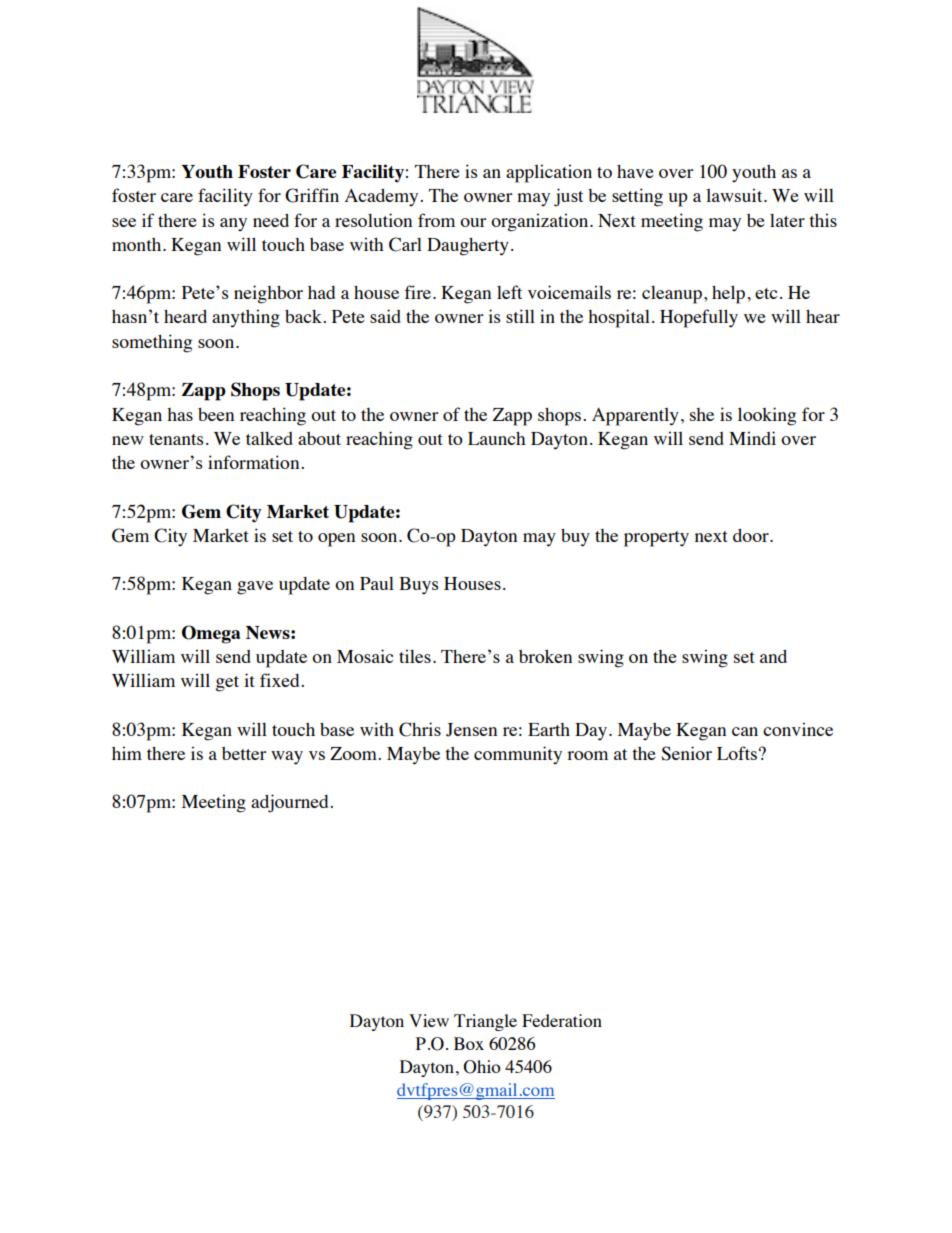 This document has height=1233, width=952. Describe the element at coordinates (497, 438) in the document. I see `Launch` at that location.
